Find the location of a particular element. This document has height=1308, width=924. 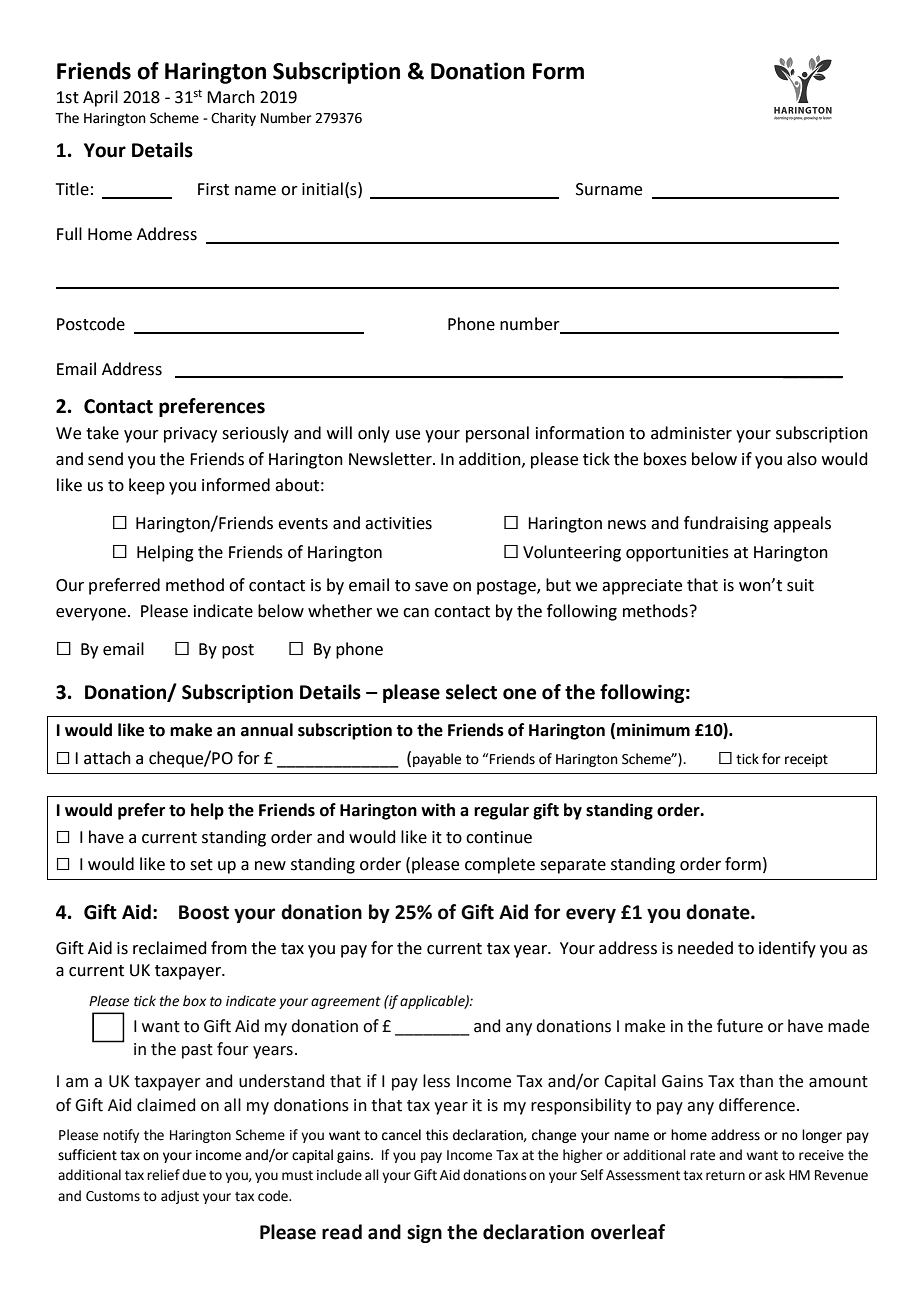

agreement is located at coordinates (346, 1002).
